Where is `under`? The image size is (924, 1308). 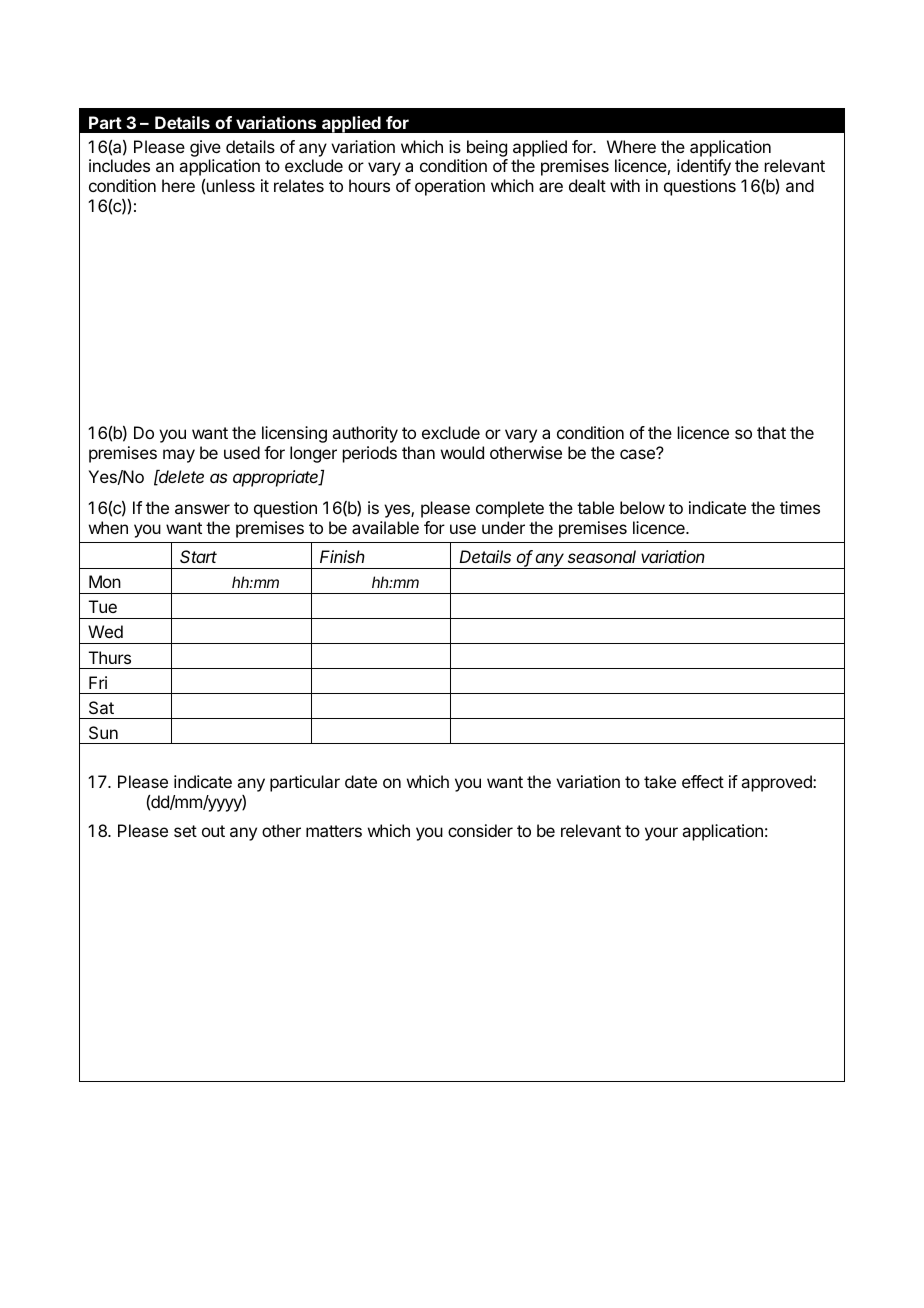
under is located at coordinates (503, 527).
